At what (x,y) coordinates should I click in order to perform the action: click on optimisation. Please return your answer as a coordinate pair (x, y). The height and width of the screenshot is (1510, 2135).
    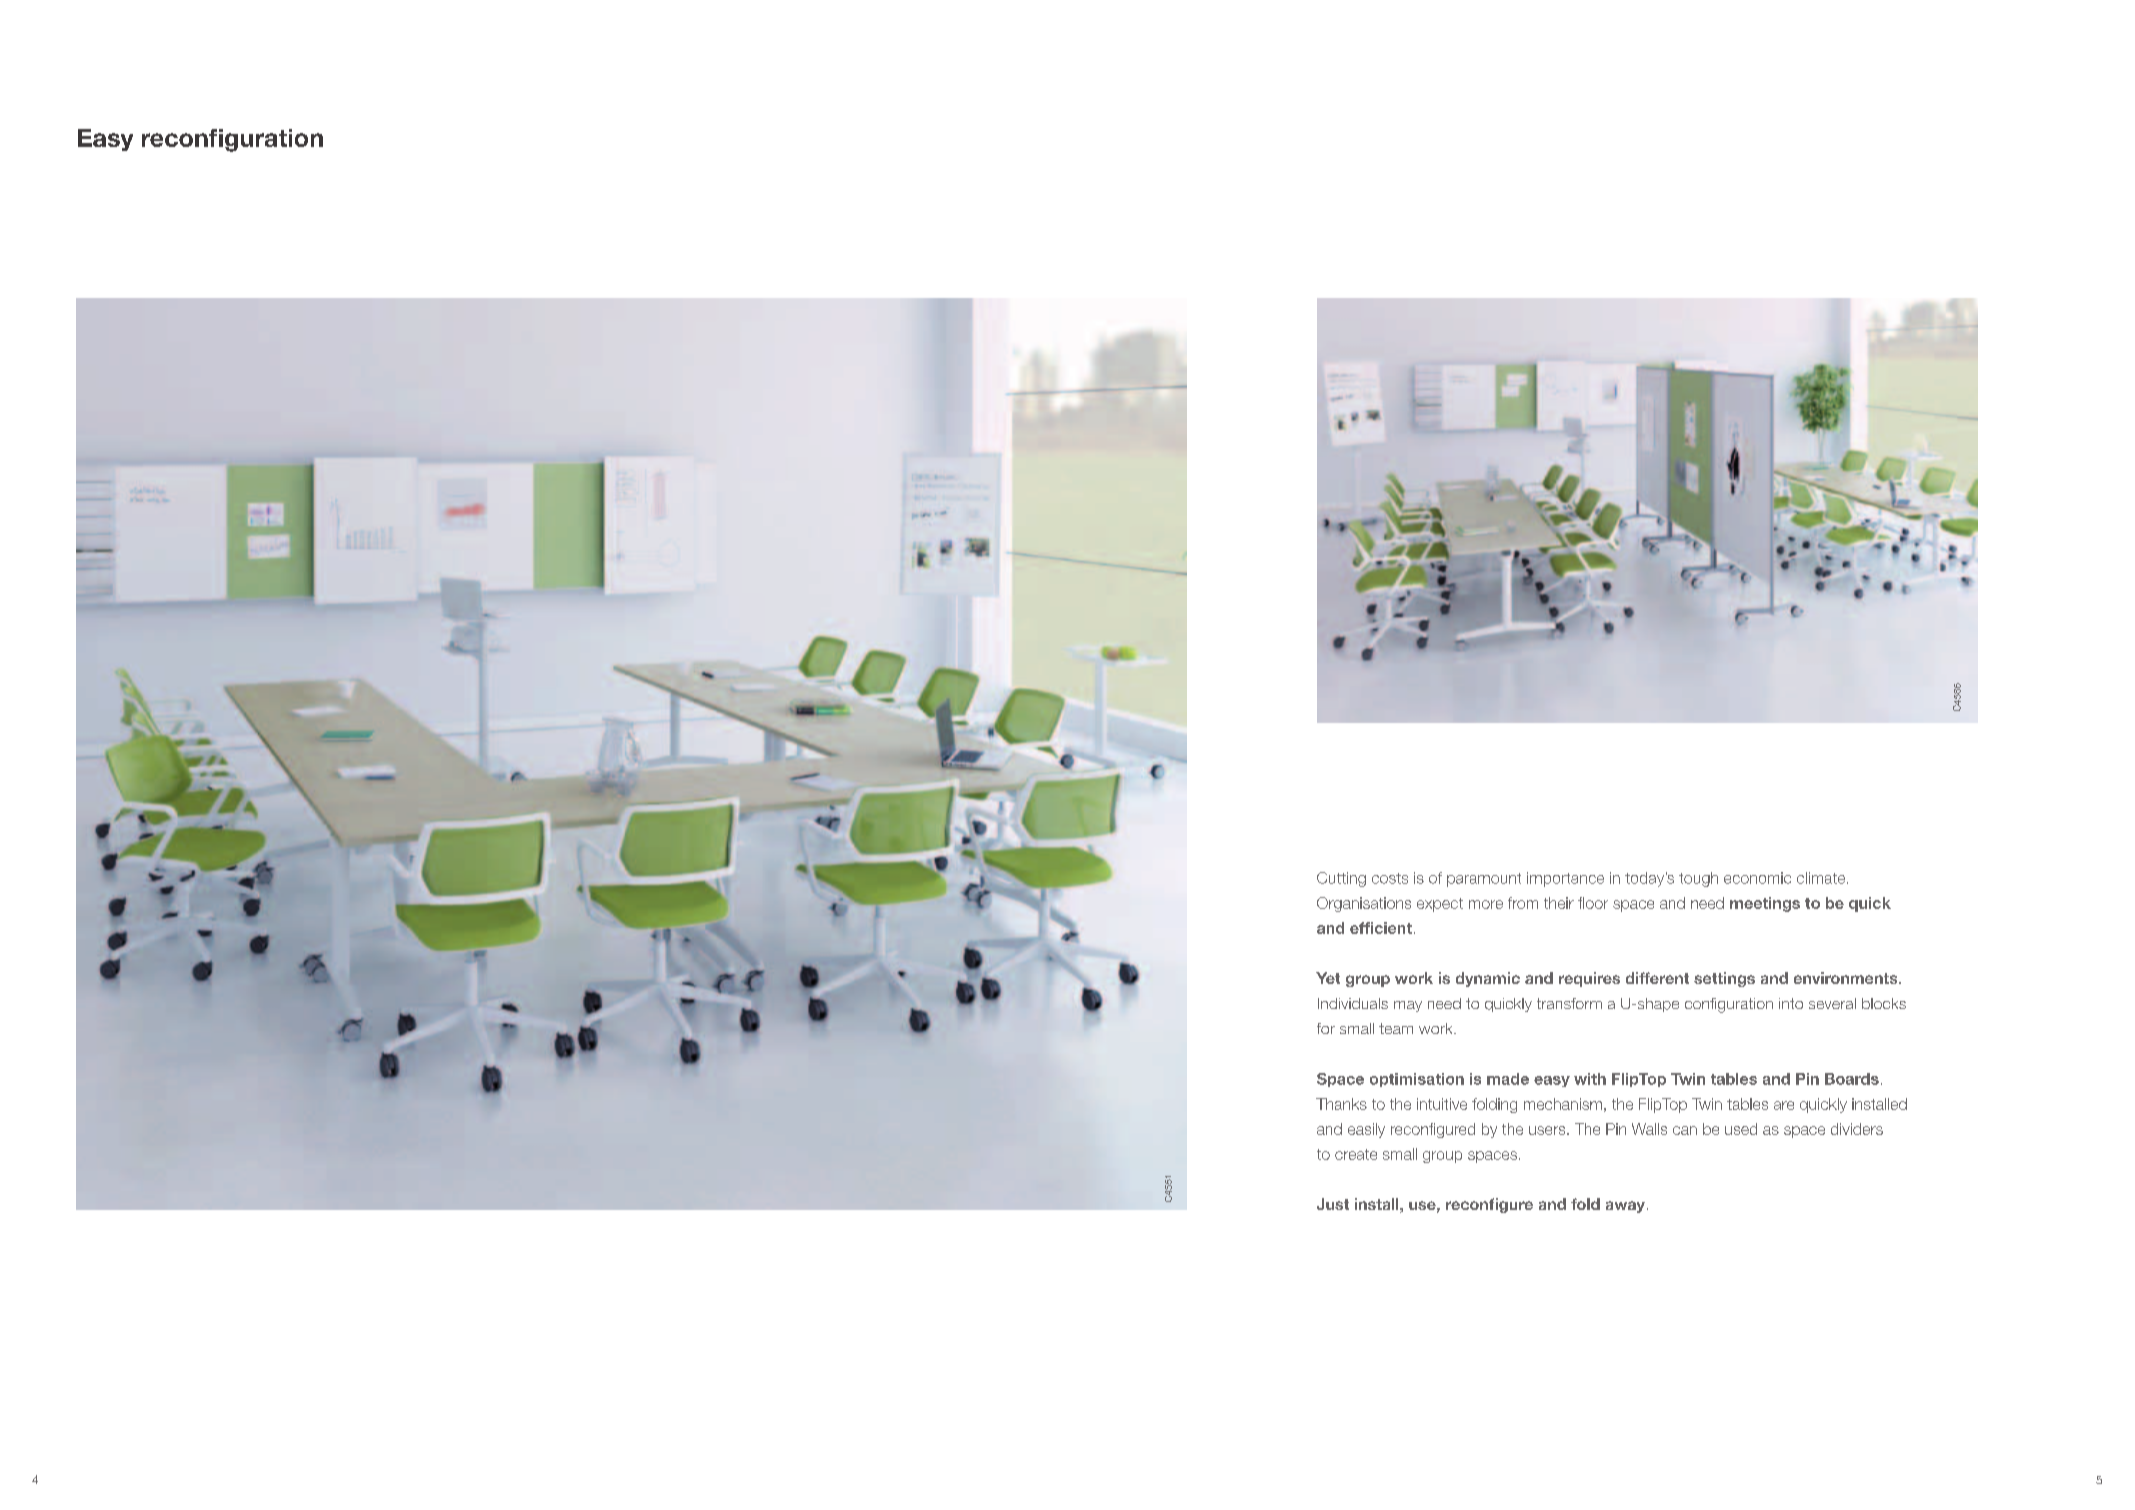
    Looking at the image, I should click on (1417, 1080).
